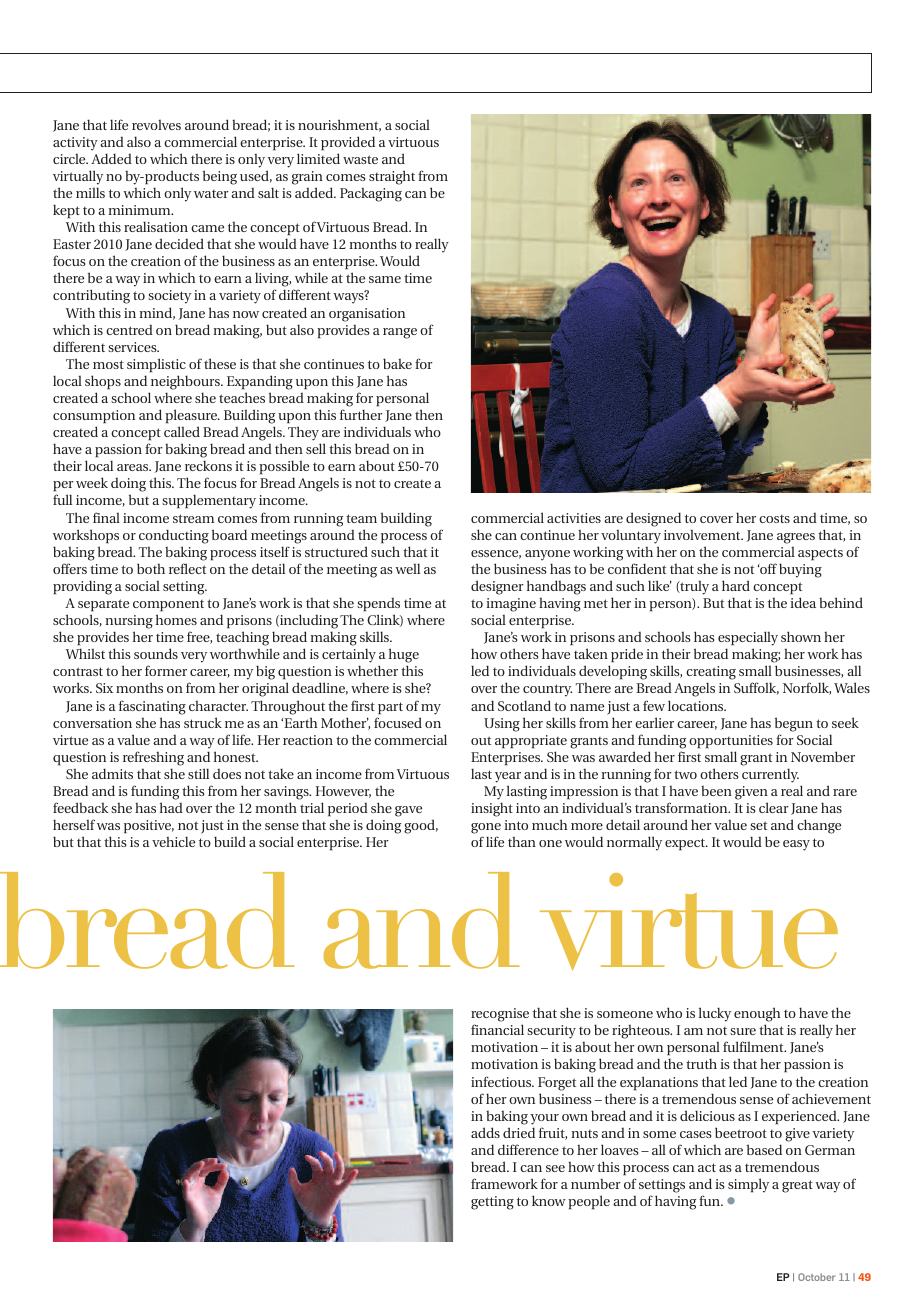 Image resolution: width=924 pixels, height=1308 pixels. Describe the element at coordinates (549, 1200) in the image. I see `know` at that location.
